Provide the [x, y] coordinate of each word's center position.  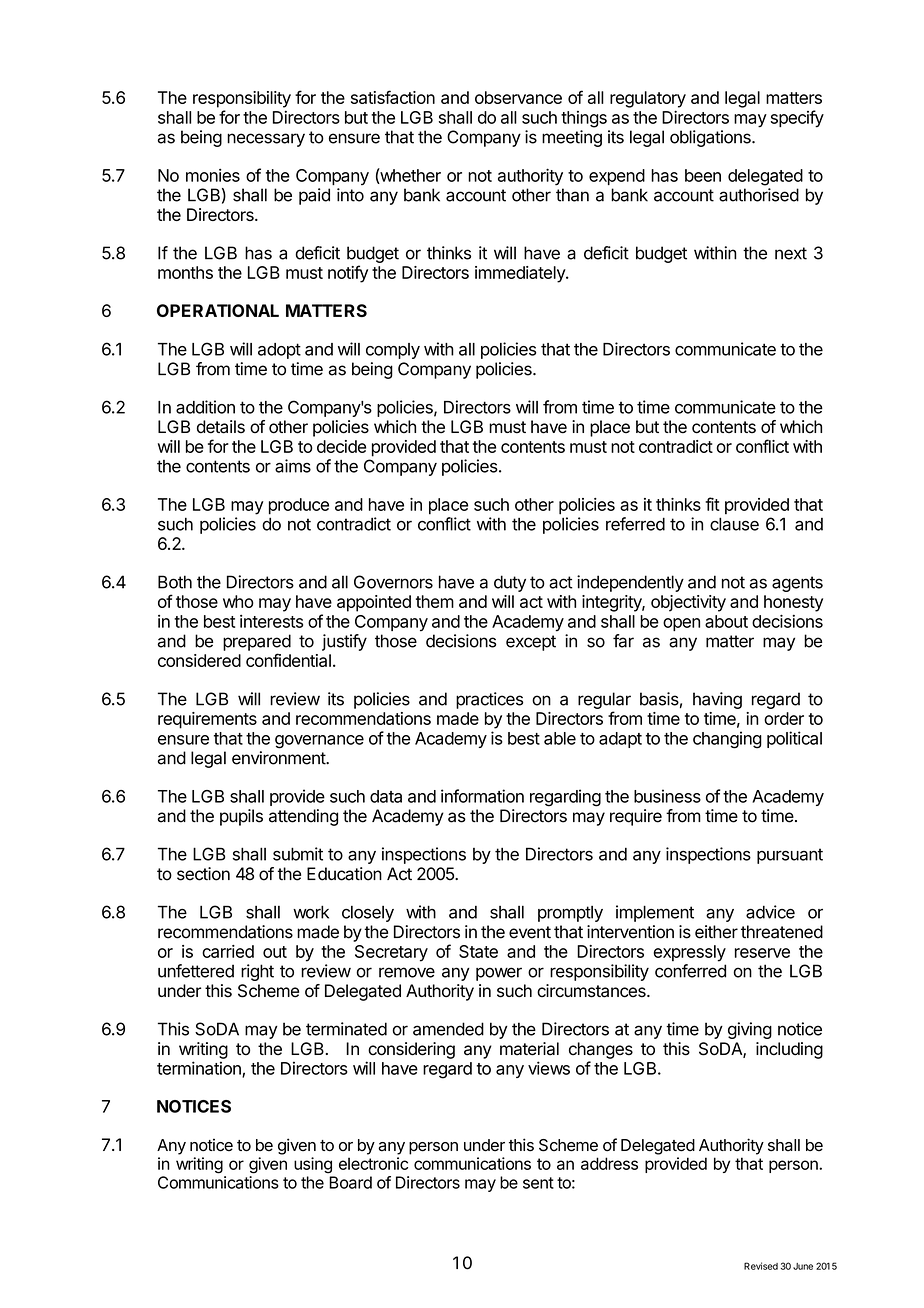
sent [538, 1183]
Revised [761, 1266]
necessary [266, 140]
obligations [711, 138]
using [313, 1165]
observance [518, 97]
